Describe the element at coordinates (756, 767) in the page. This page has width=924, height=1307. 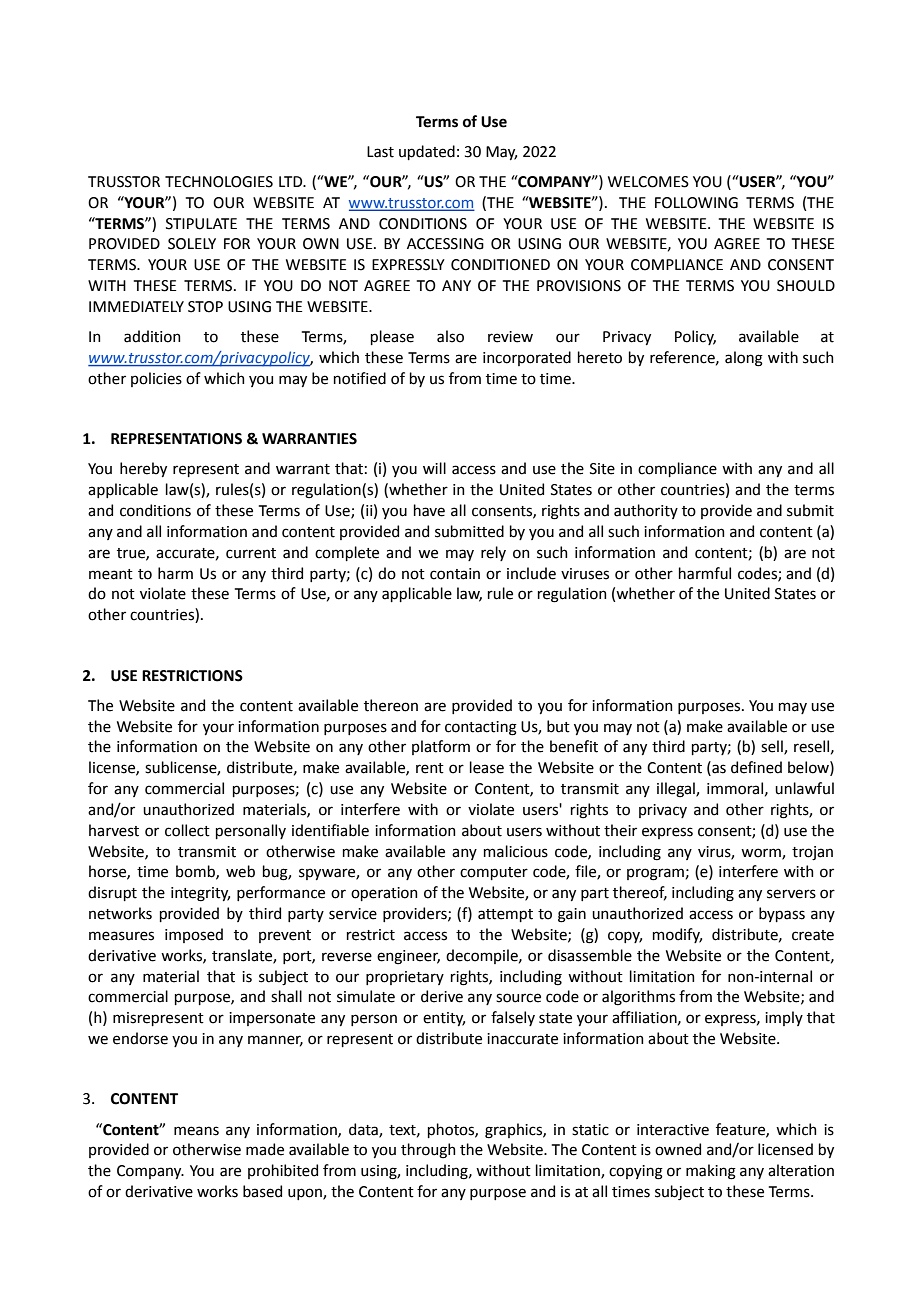
I see `defined` at that location.
